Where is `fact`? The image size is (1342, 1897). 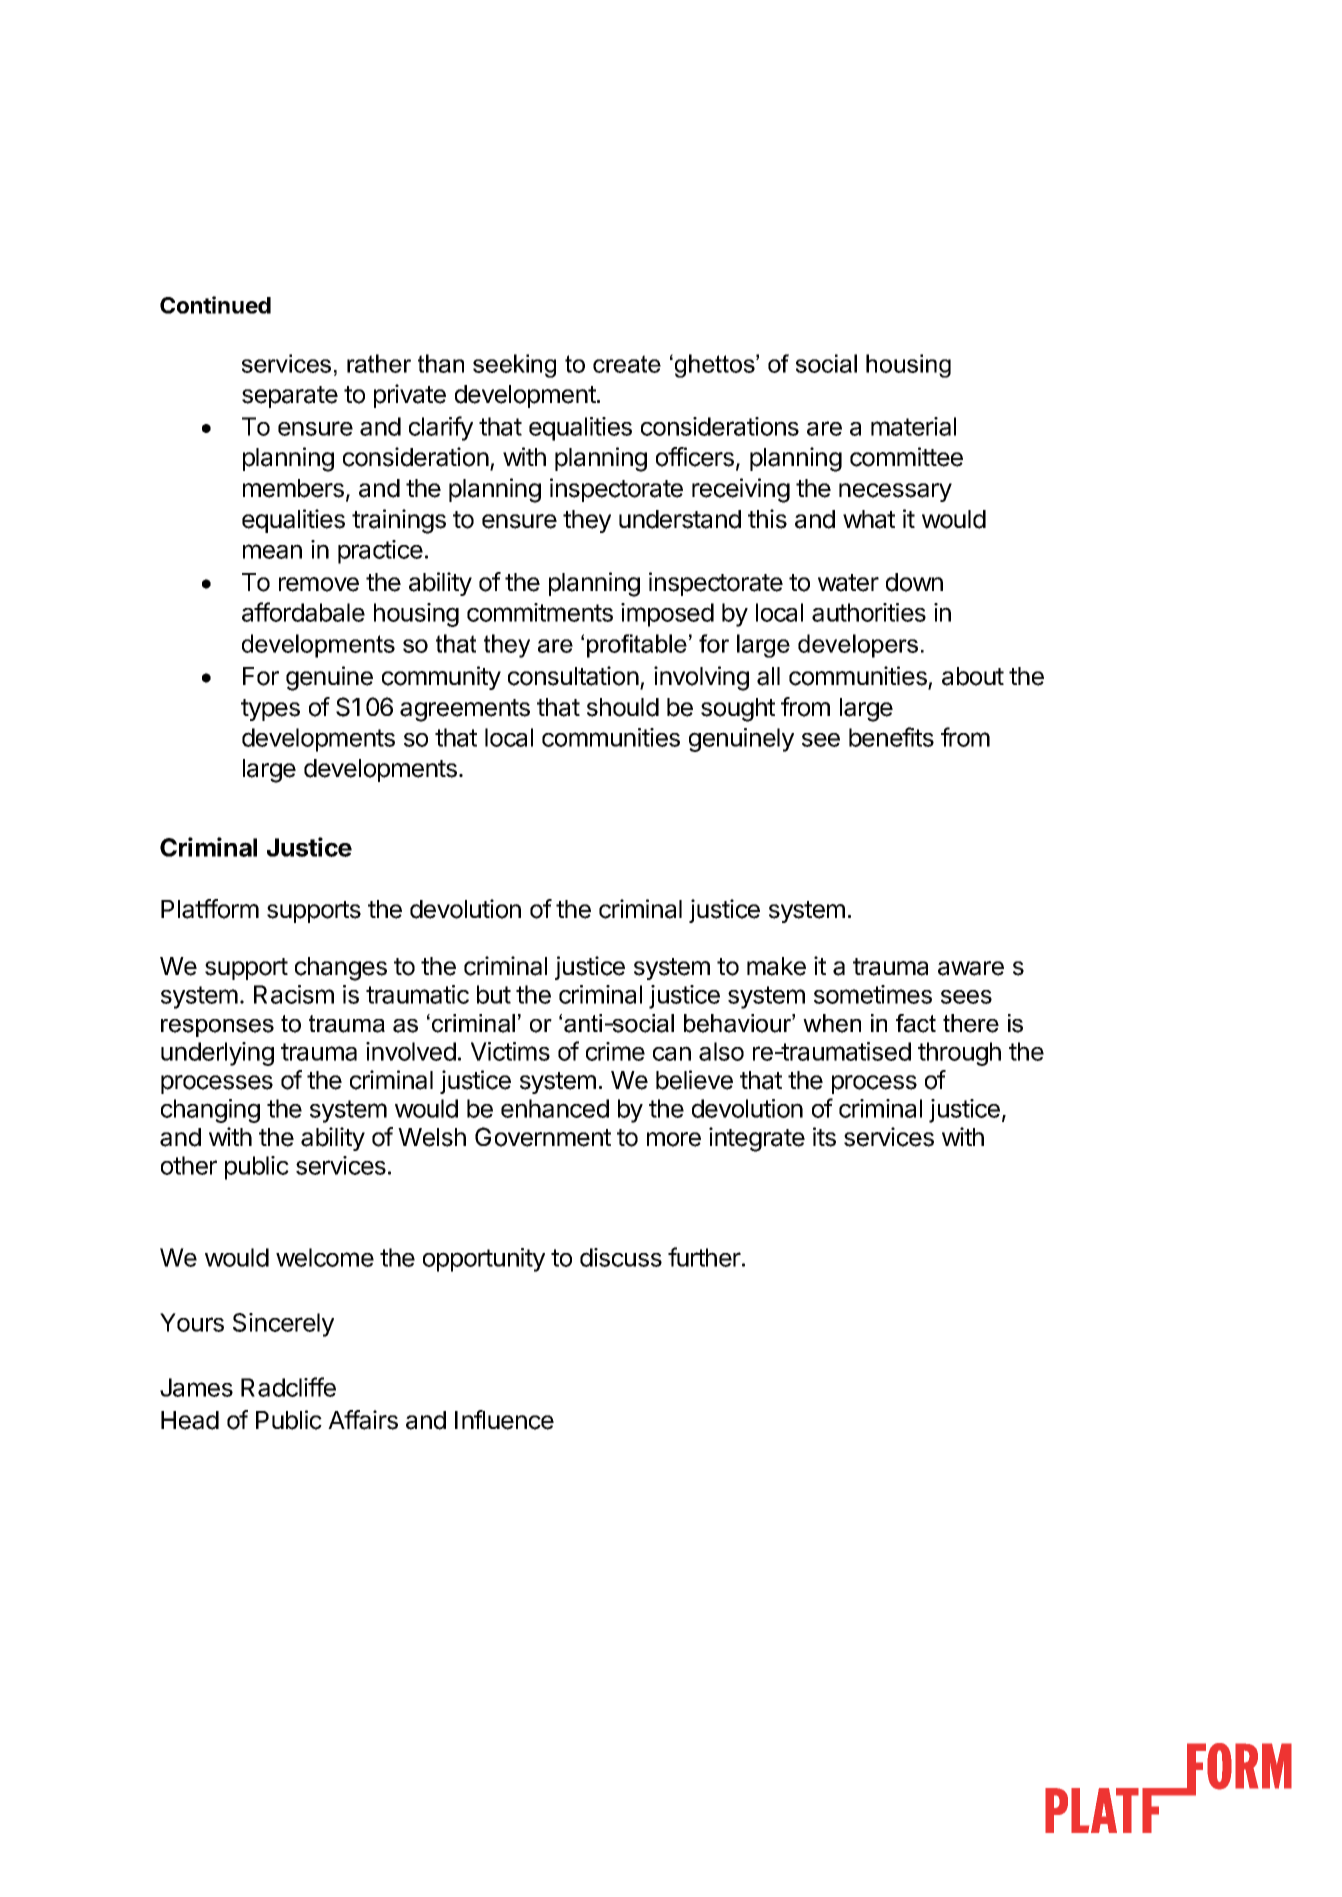 fact is located at coordinates (916, 1023).
